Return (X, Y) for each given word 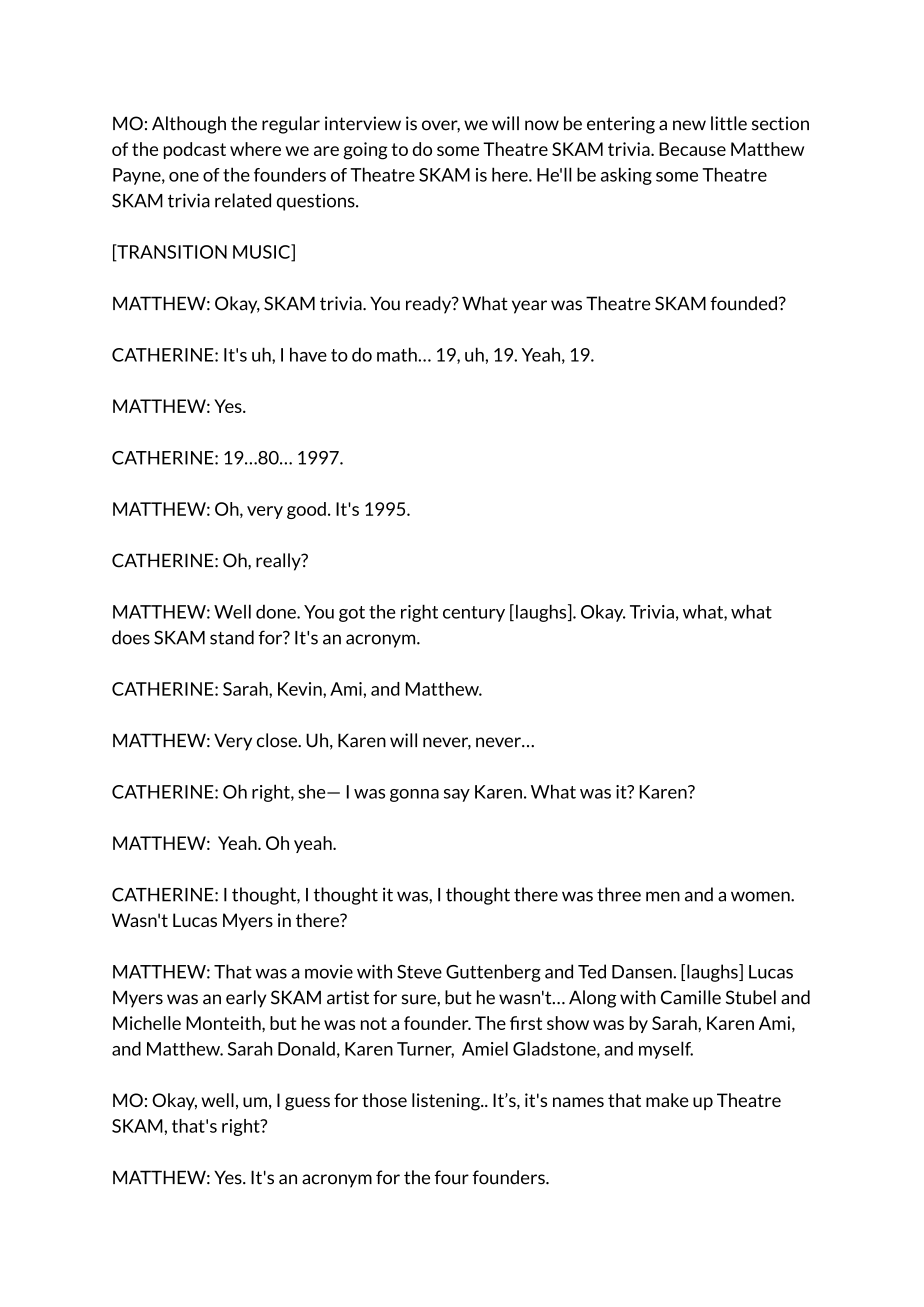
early (246, 999)
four (451, 1177)
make (667, 1100)
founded (743, 303)
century (474, 614)
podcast (195, 150)
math (398, 354)
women (761, 896)
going (365, 151)
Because (692, 149)
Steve (419, 972)
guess (307, 1104)
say (457, 795)
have (308, 354)
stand (232, 637)
